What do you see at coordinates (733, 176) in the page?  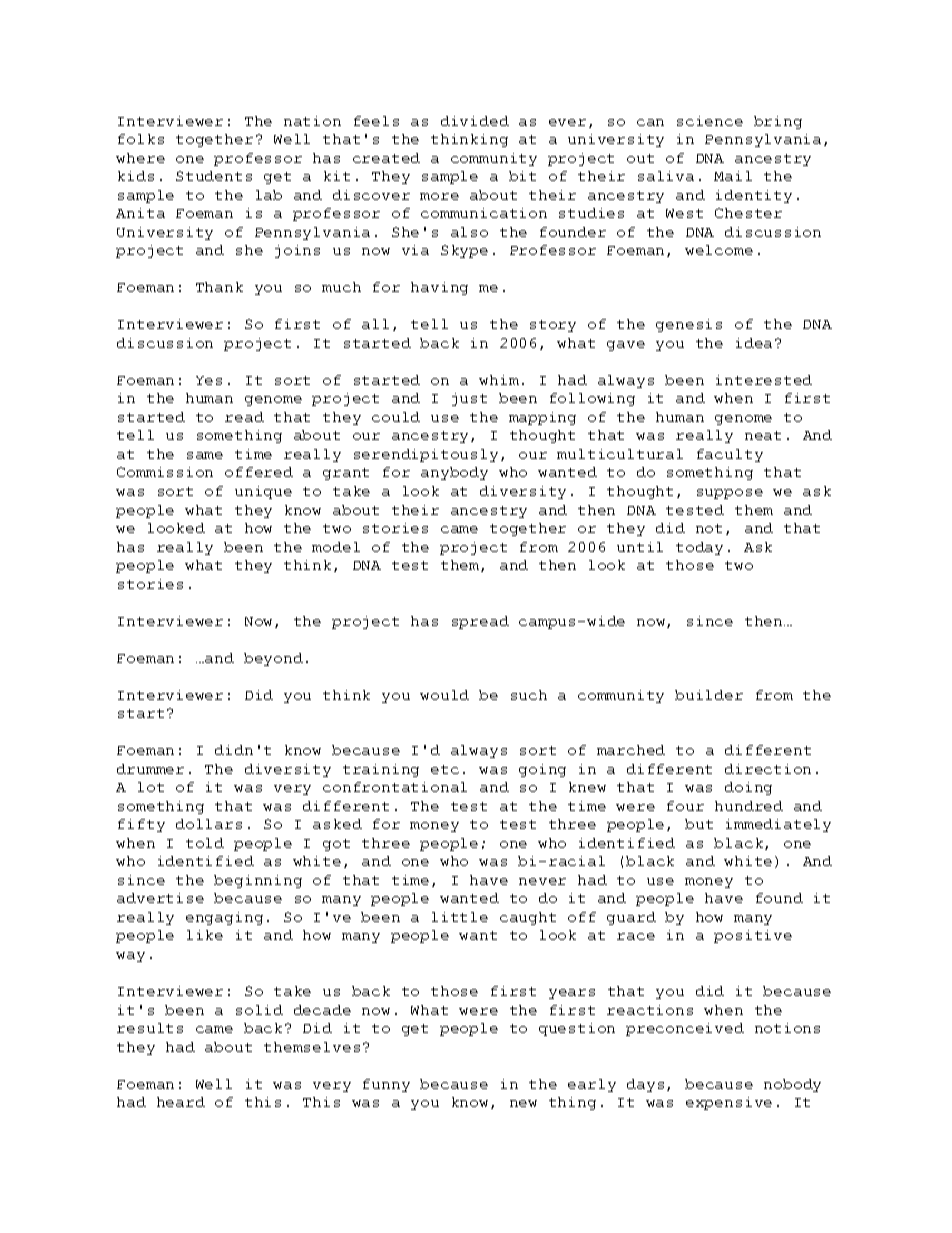 I see `Mail` at bounding box center [733, 176].
